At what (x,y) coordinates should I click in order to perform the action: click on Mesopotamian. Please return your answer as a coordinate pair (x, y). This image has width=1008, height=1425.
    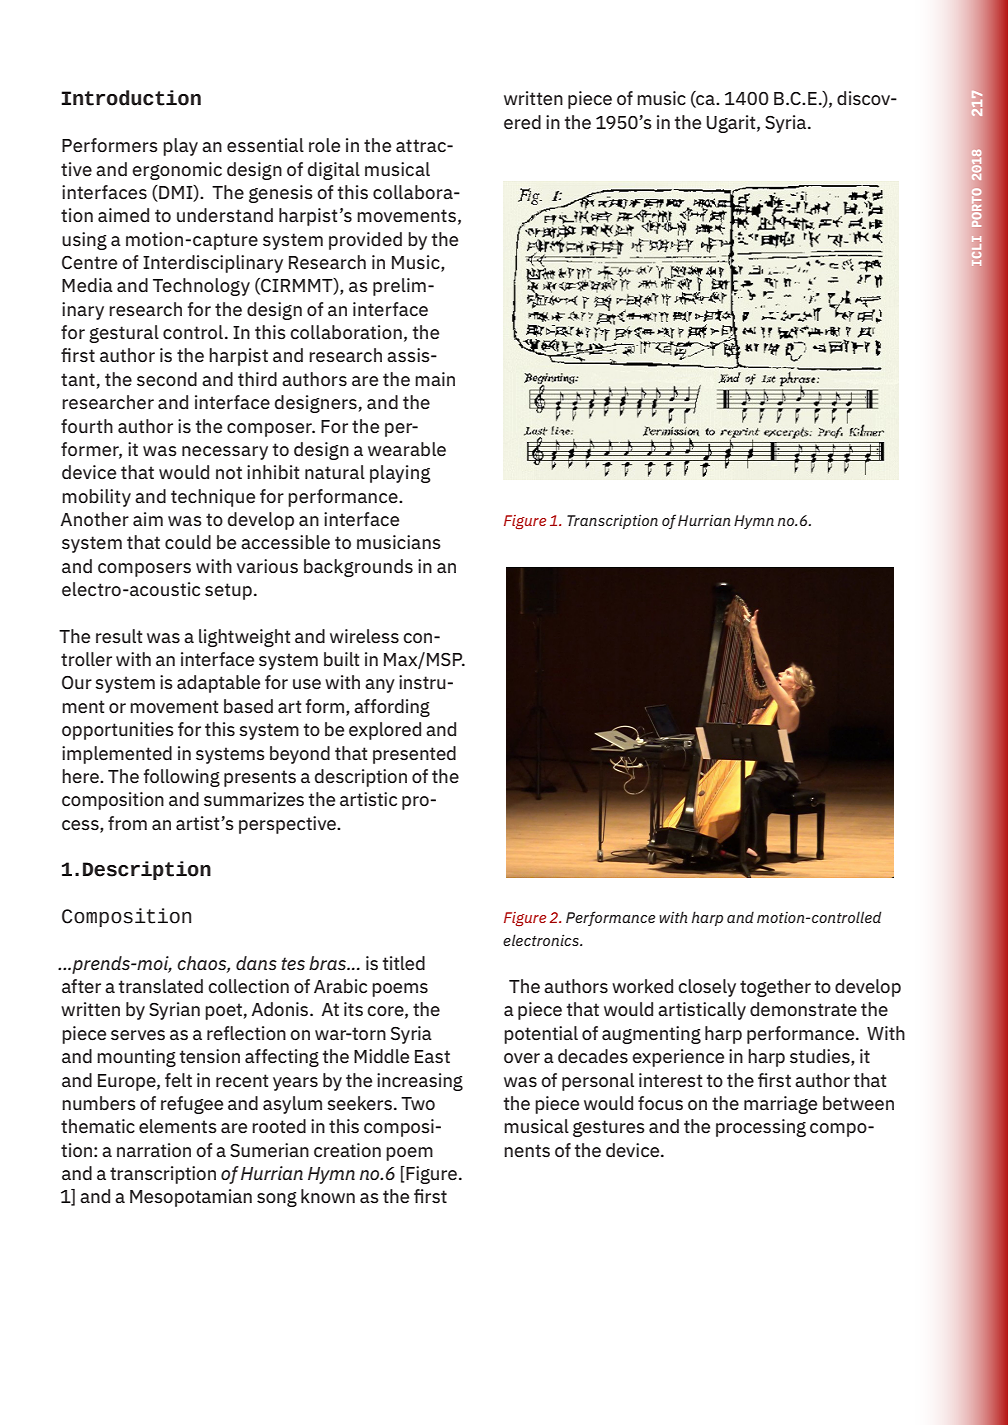
    Looking at the image, I should click on (191, 1198).
